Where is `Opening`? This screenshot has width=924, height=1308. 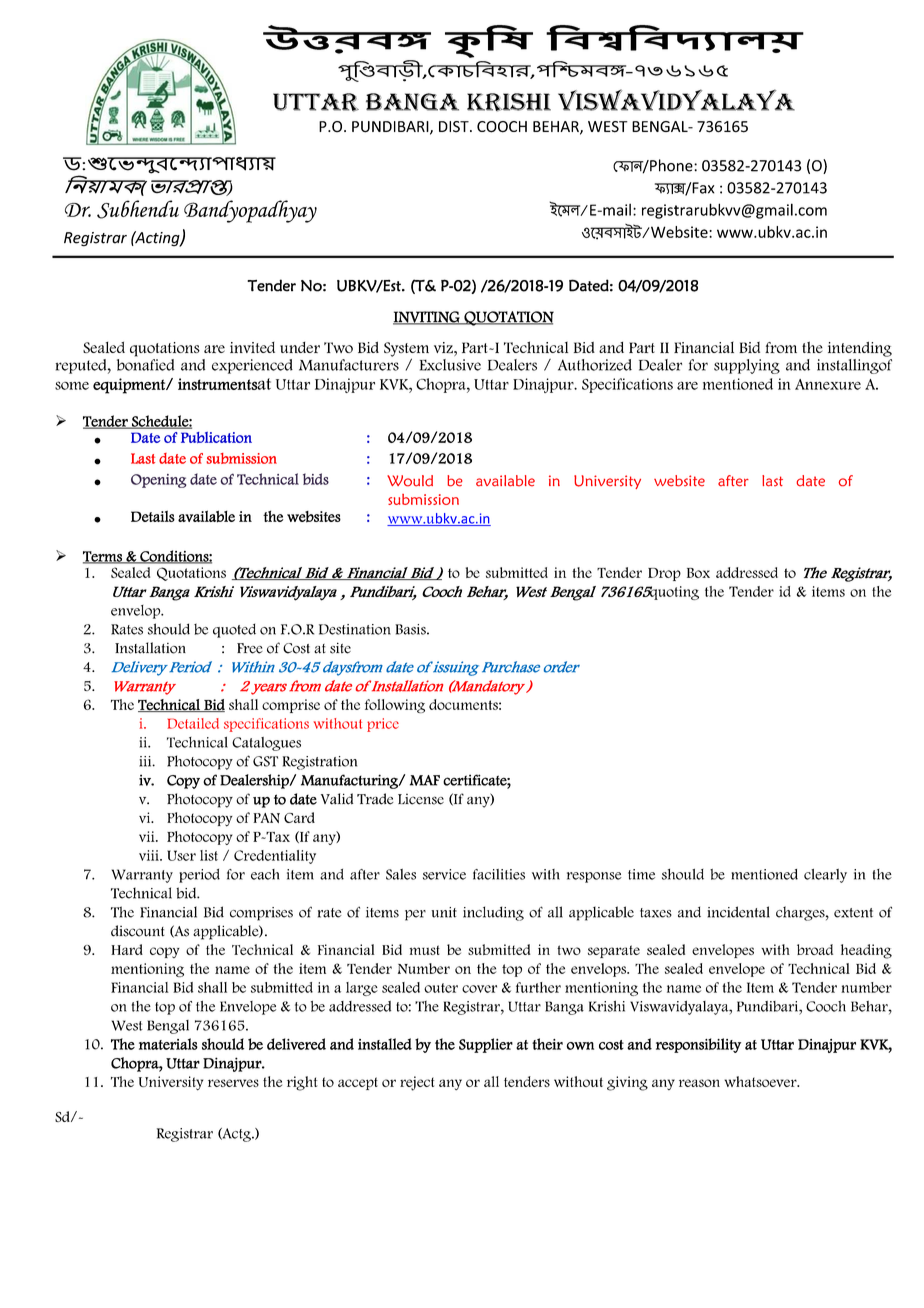
Opening is located at coordinates (158, 481).
